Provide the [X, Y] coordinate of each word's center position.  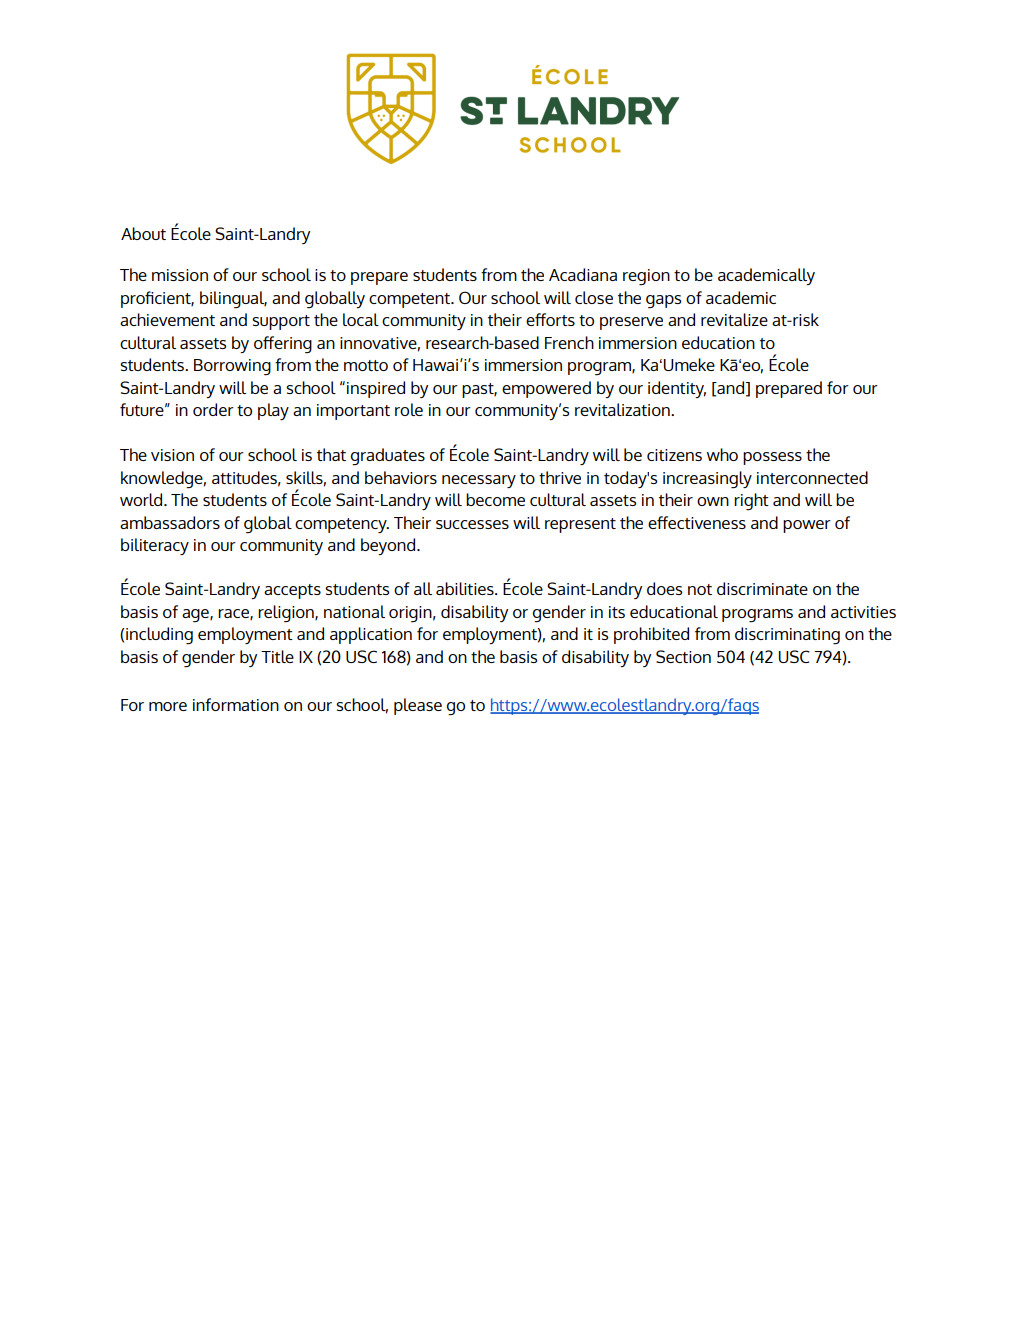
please [418, 706]
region [646, 277]
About [143, 233]
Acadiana [583, 274]
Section [683, 656]
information [236, 704]
